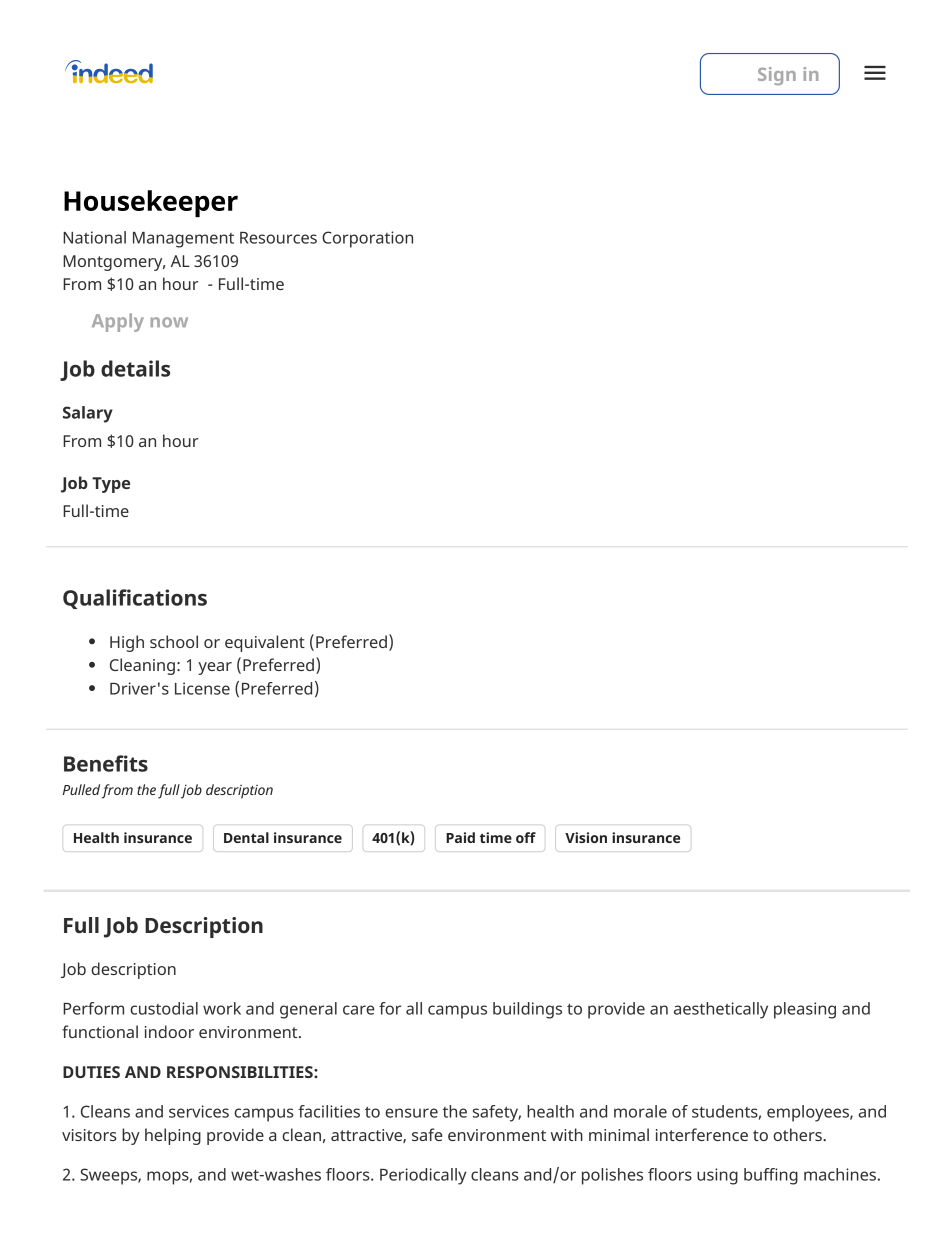  I want to click on Periodically, so click(423, 1176).
